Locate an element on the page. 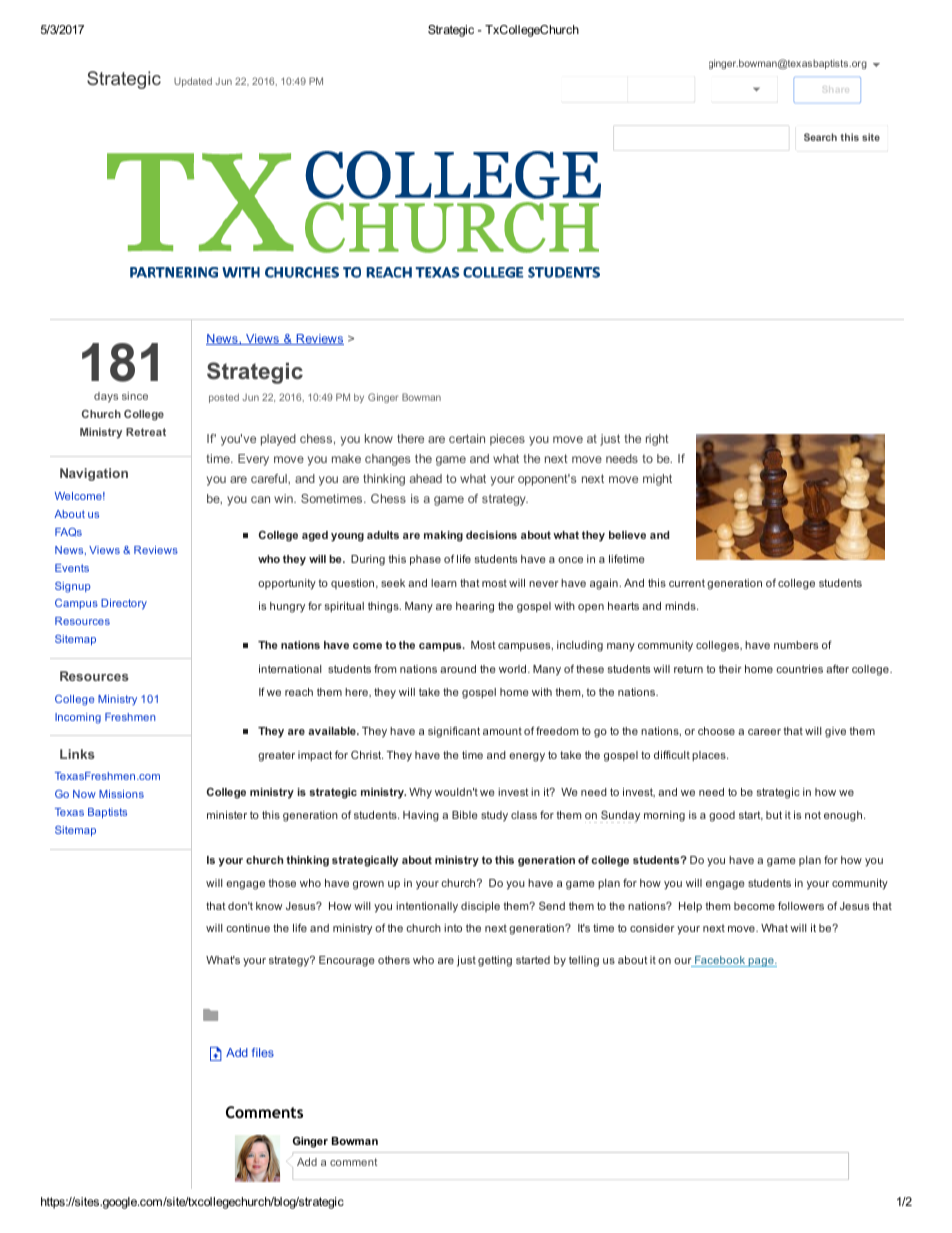  right is located at coordinates (657, 440).
